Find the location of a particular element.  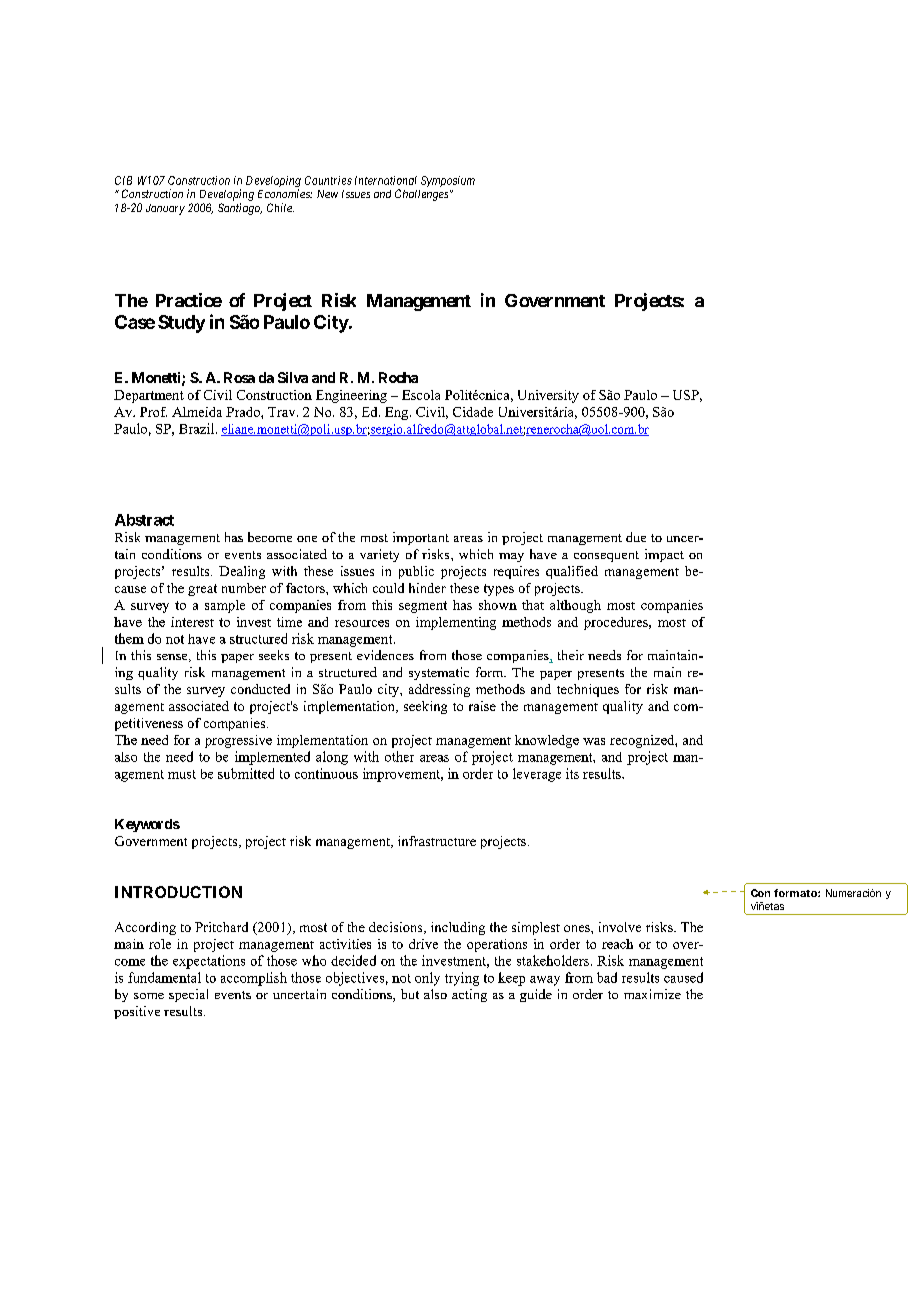

but is located at coordinates (410, 994).
